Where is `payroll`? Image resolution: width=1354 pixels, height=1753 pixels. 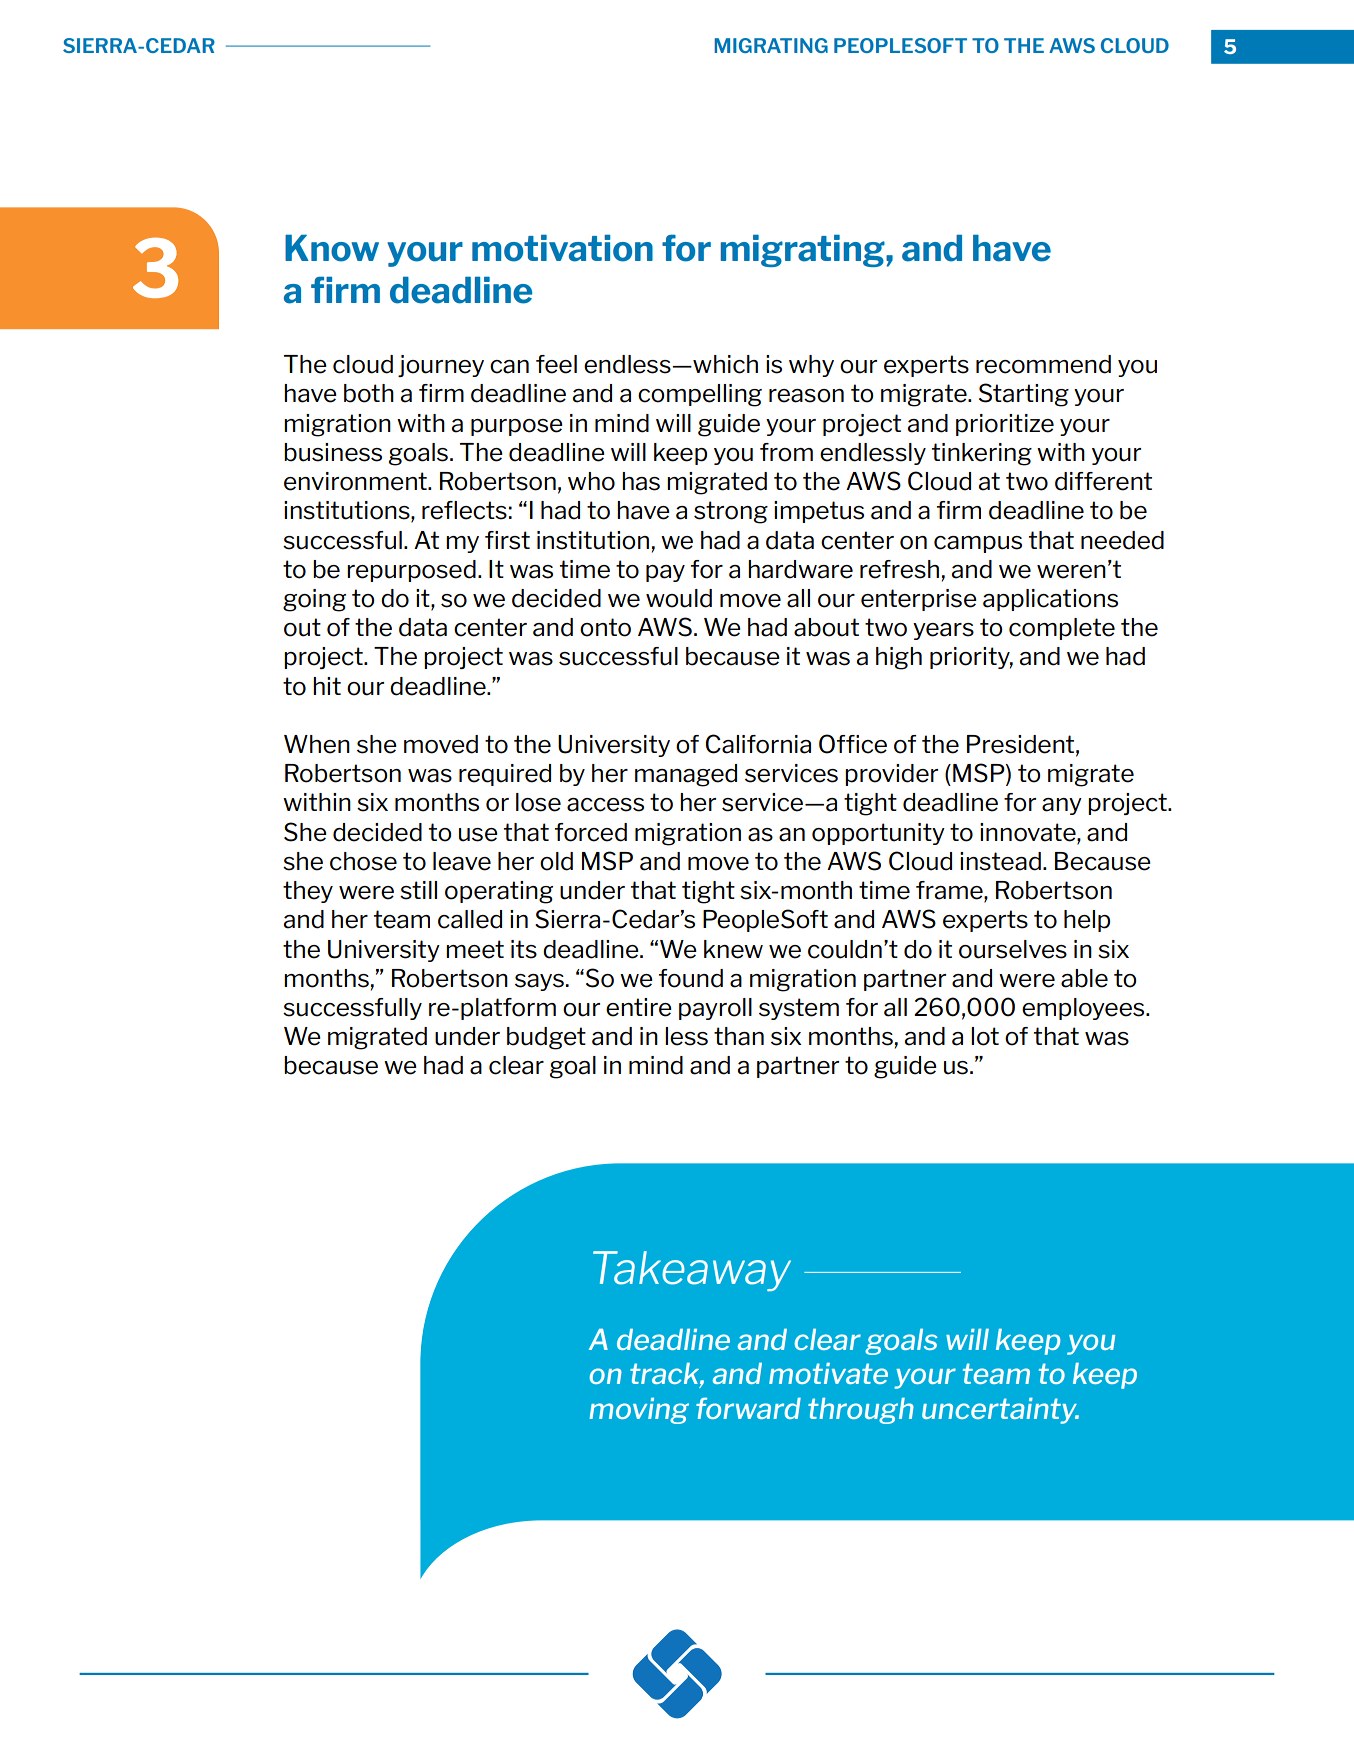
payroll is located at coordinates (715, 1009).
